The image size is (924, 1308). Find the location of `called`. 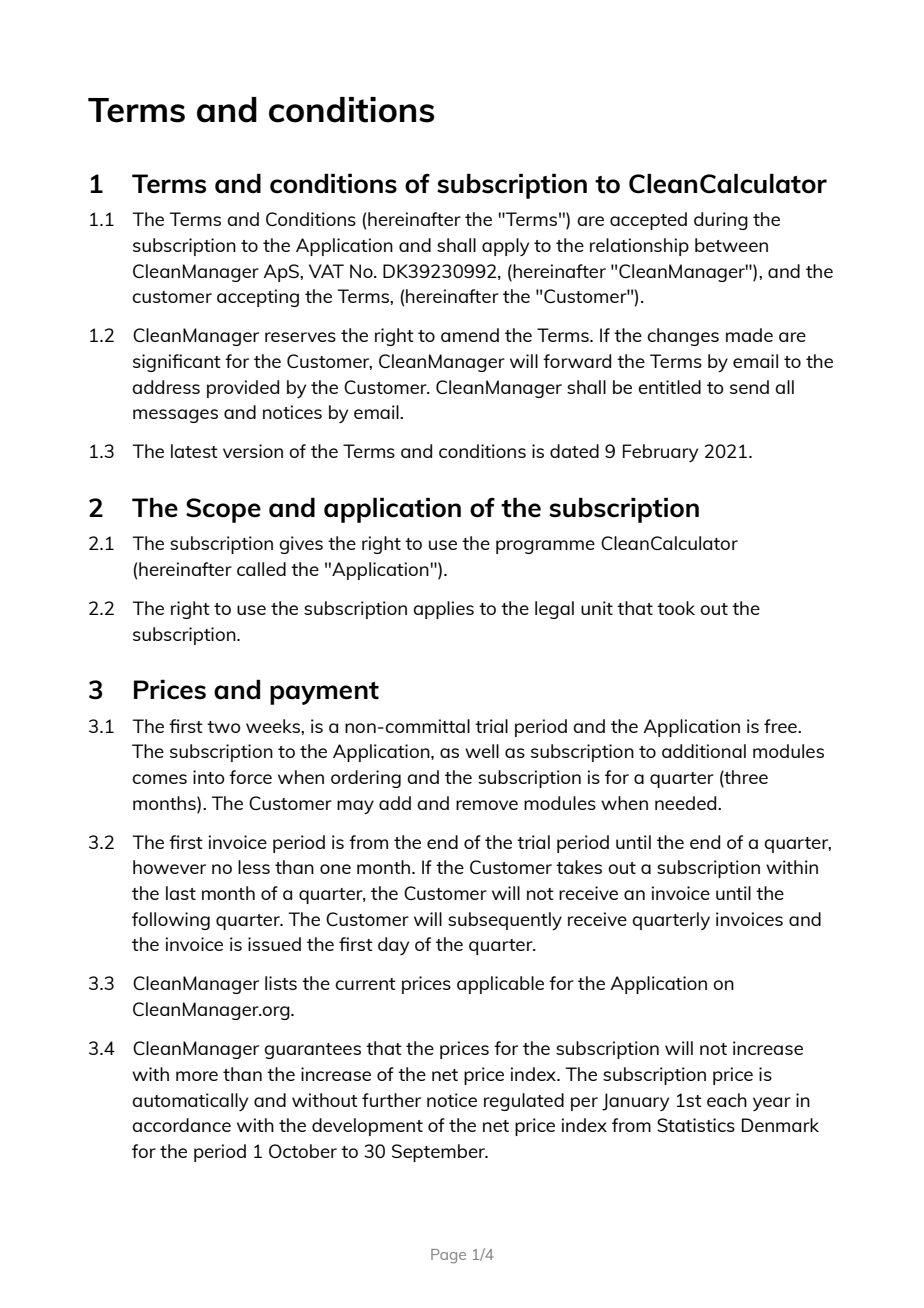

called is located at coordinates (261, 569).
